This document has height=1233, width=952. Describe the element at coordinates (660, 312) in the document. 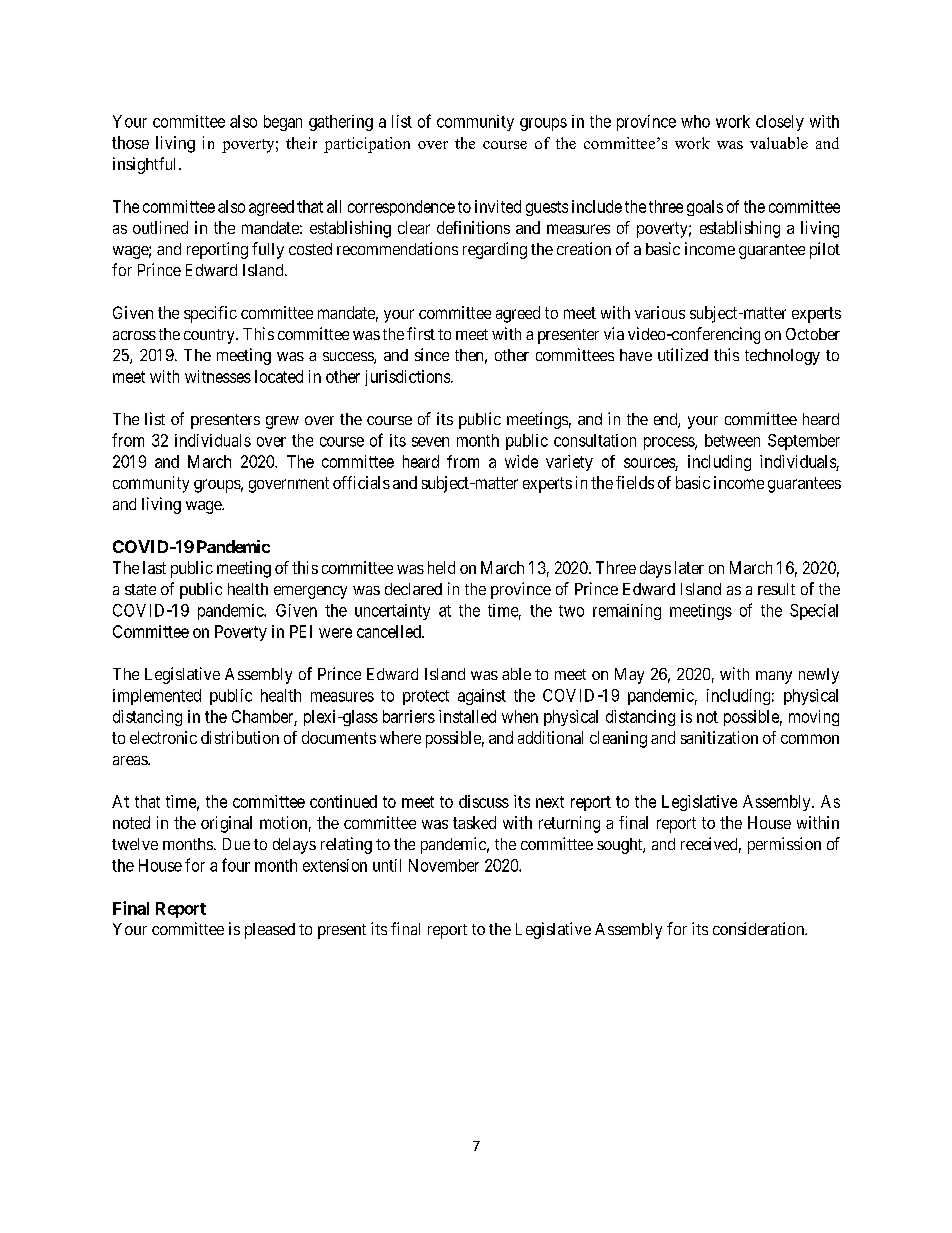

I see `various` at that location.
